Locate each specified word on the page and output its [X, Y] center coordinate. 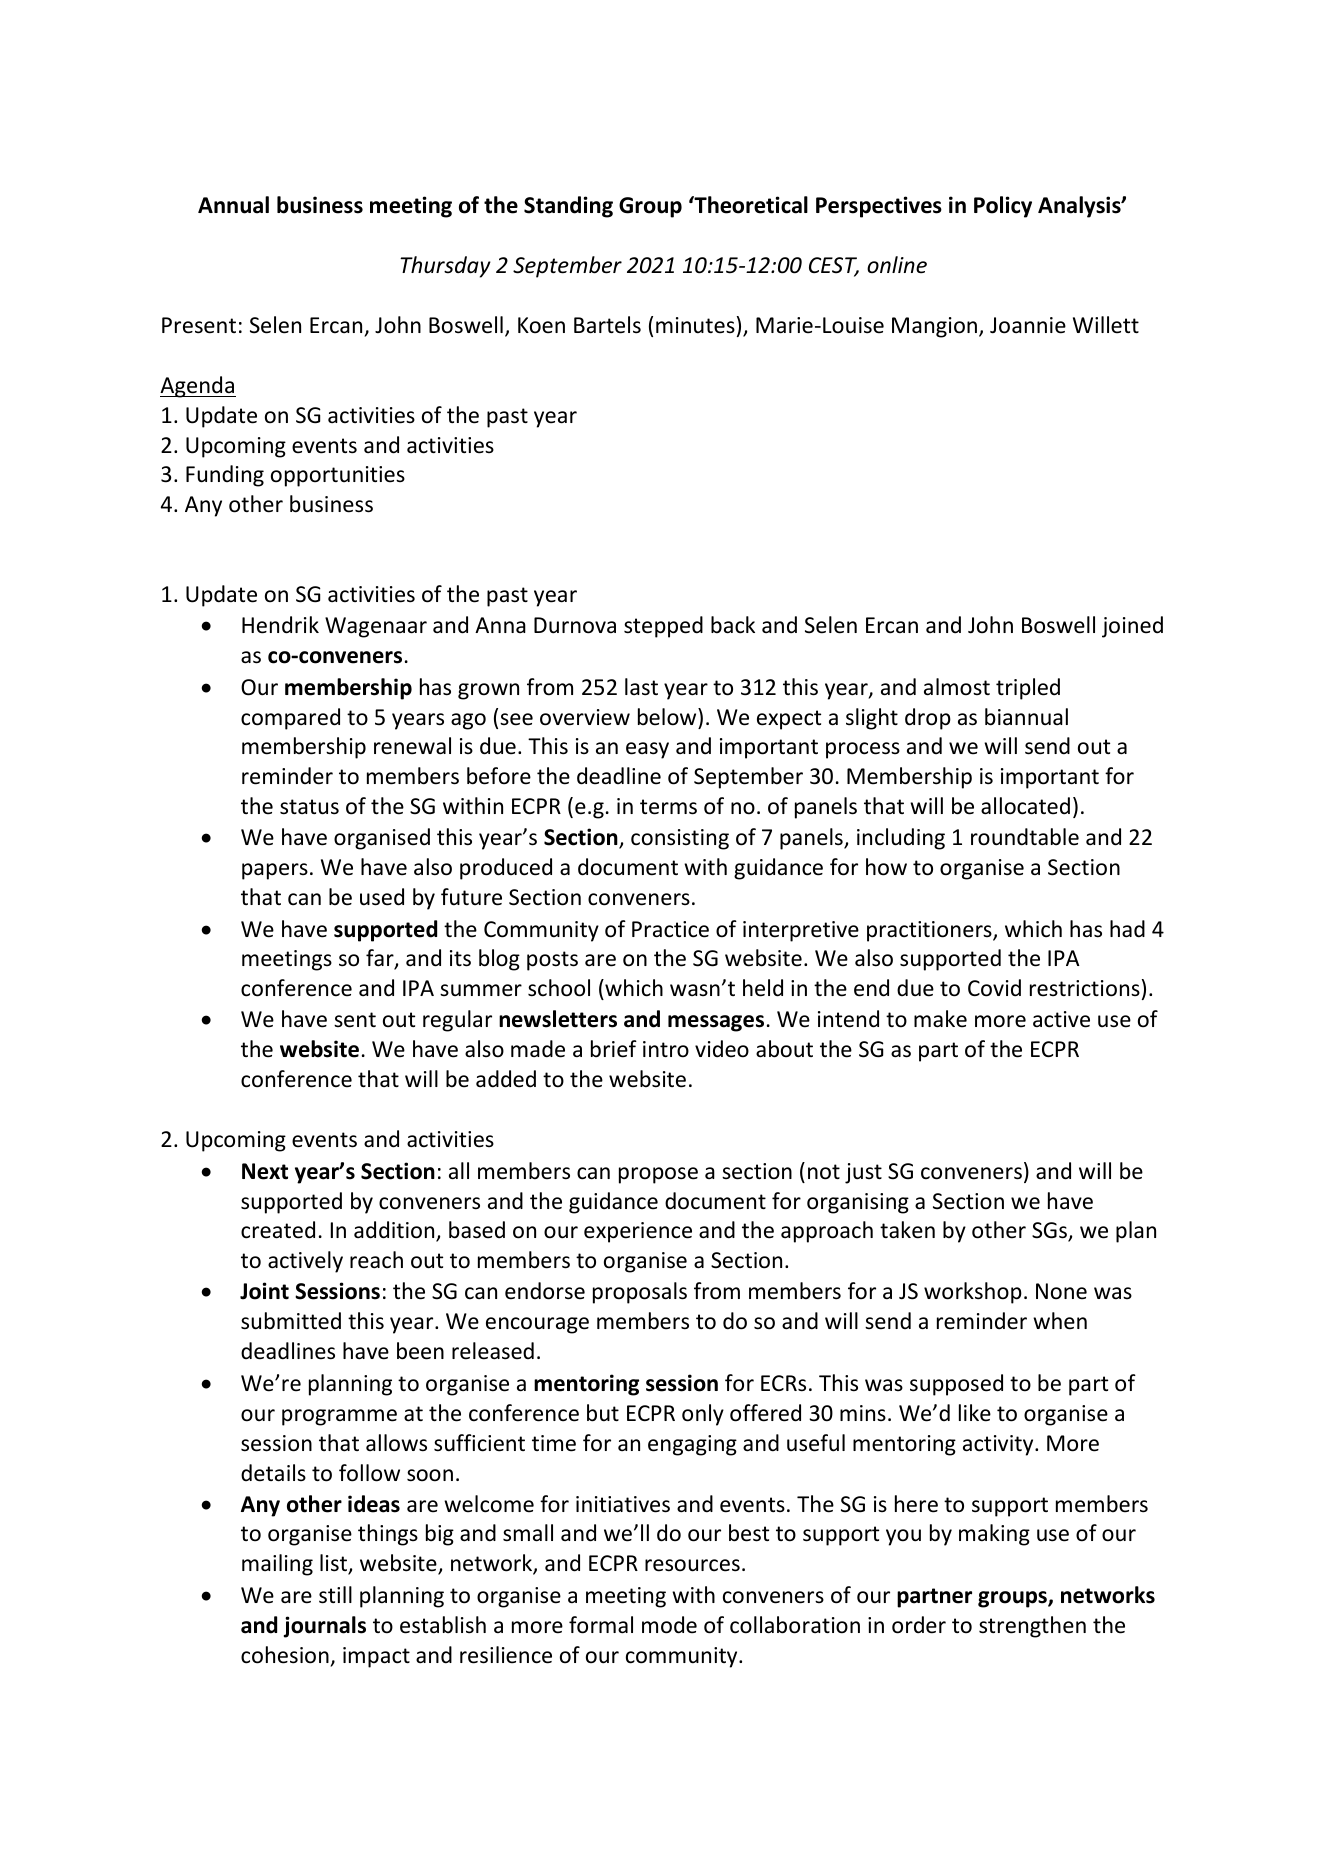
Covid [994, 988]
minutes [695, 325]
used [382, 897]
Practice [670, 929]
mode [669, 1625]
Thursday [445, 267]
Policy [1003, 207]
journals [325, 1627]
